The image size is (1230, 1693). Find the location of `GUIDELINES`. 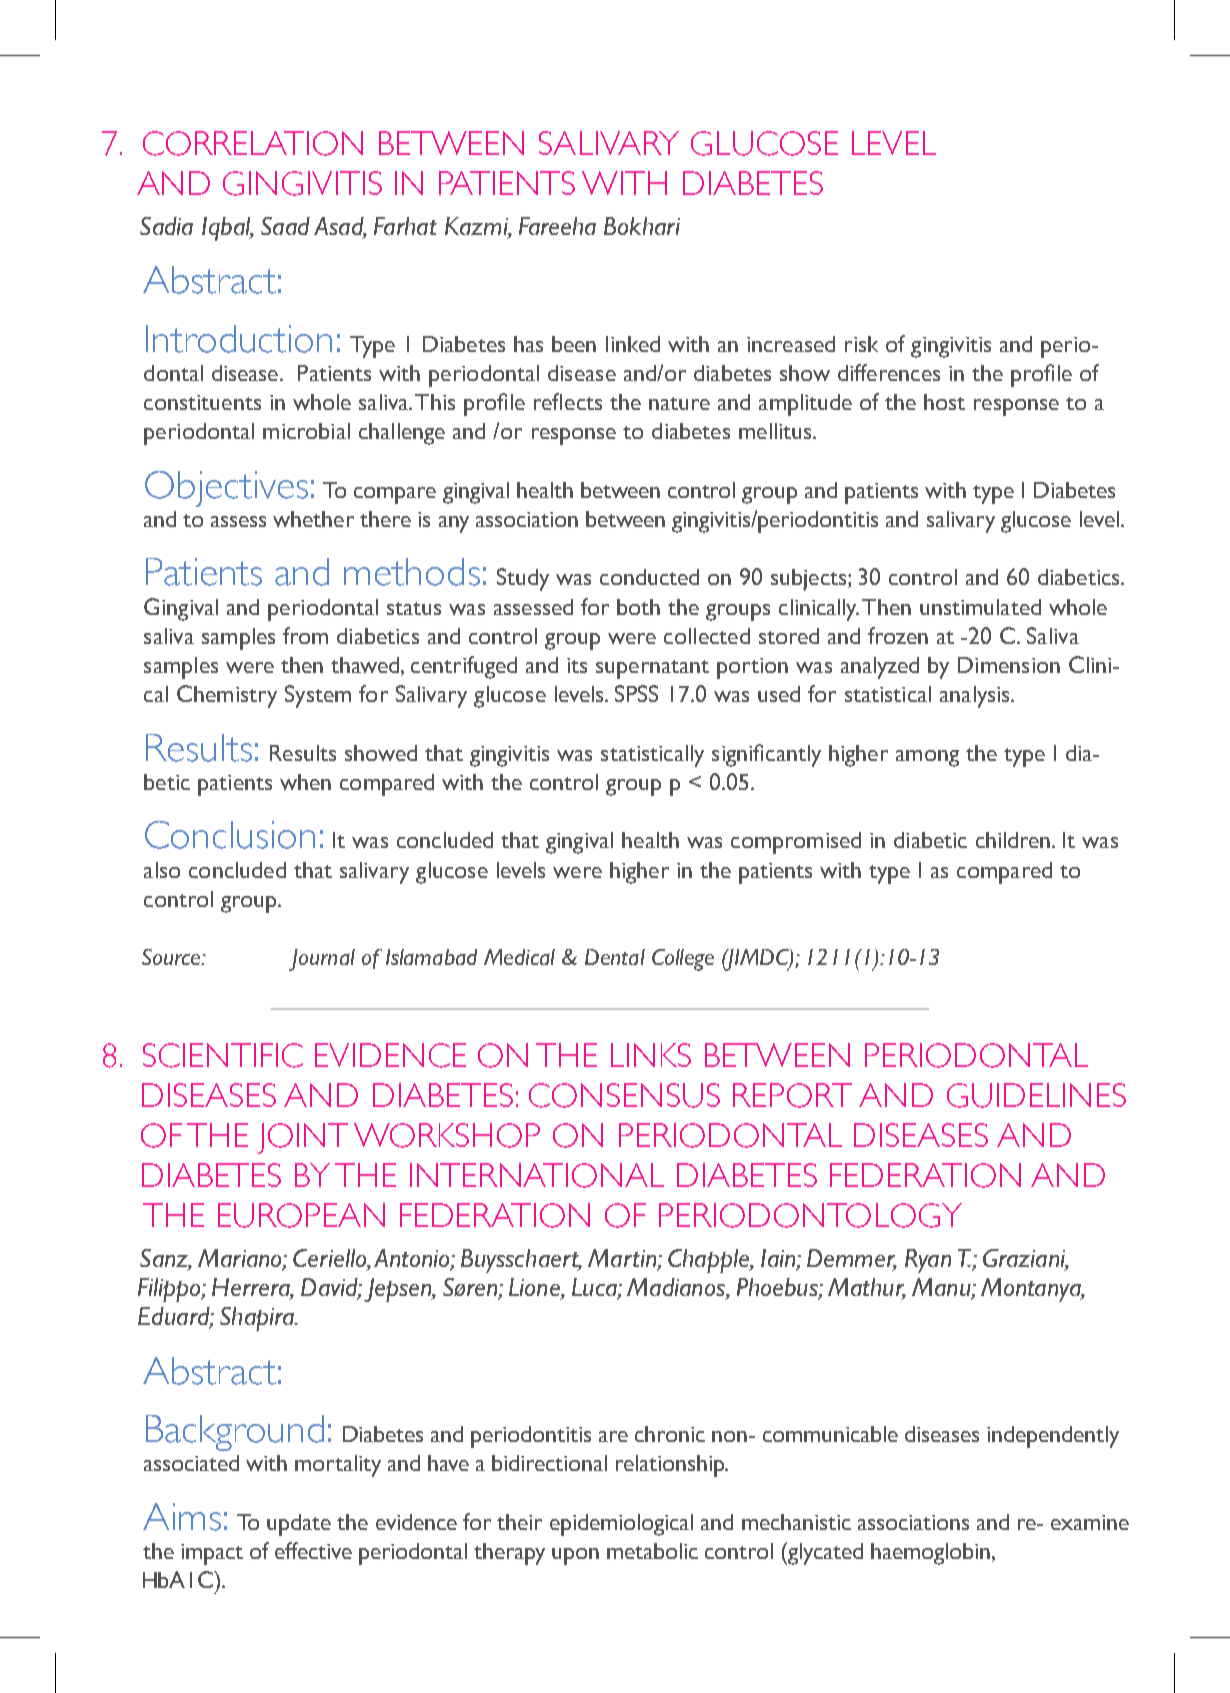

GUIDELINES is located at coordinates (1036, 1095).
